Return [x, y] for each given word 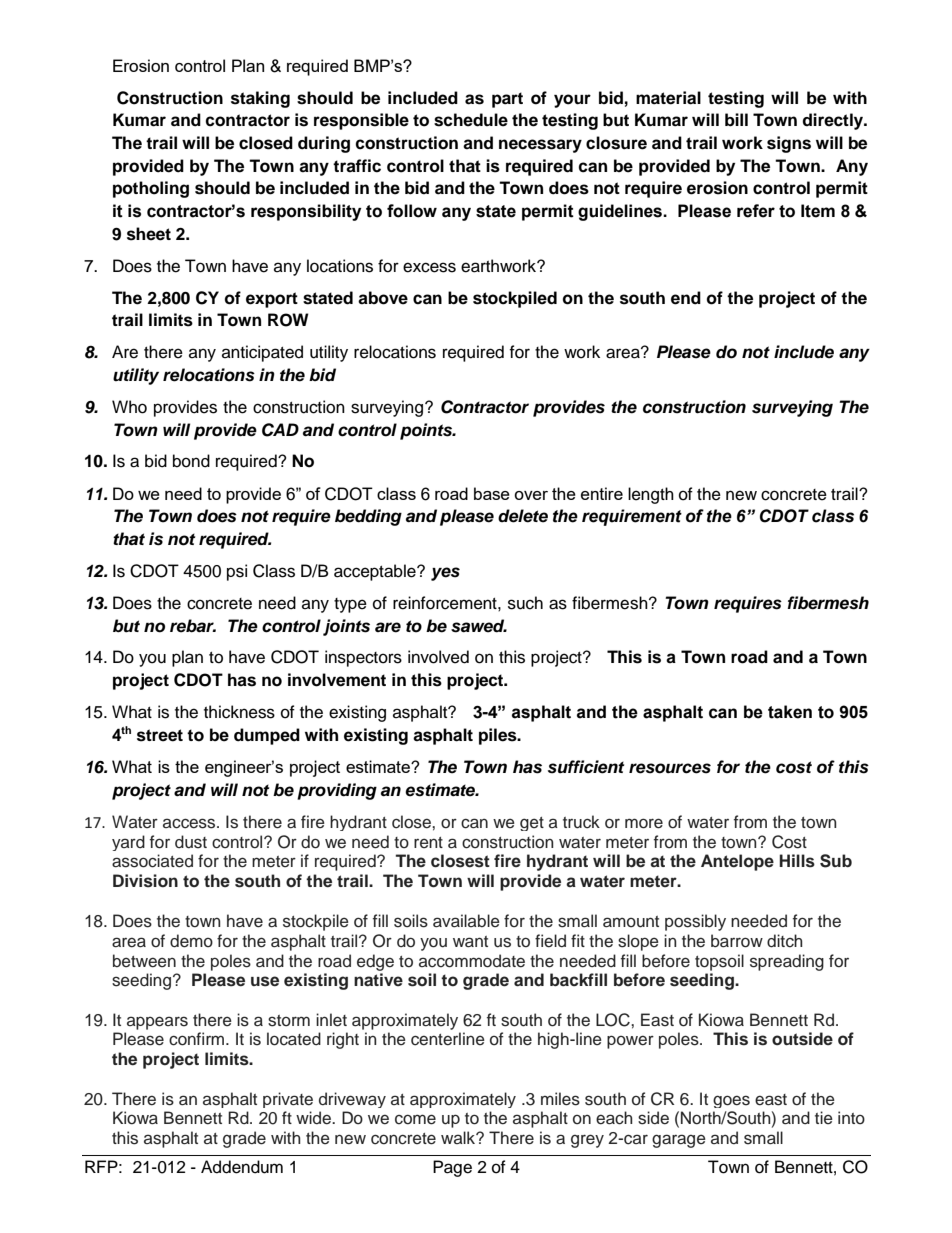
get [532, 824]
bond [191, 461]
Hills [797, 861]
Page [452, 1168]
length [651, 495]
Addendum [242, 1167]
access [190, 823]
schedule [471, 120]
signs [789, 144]
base [492, 493]
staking [260, 99]
